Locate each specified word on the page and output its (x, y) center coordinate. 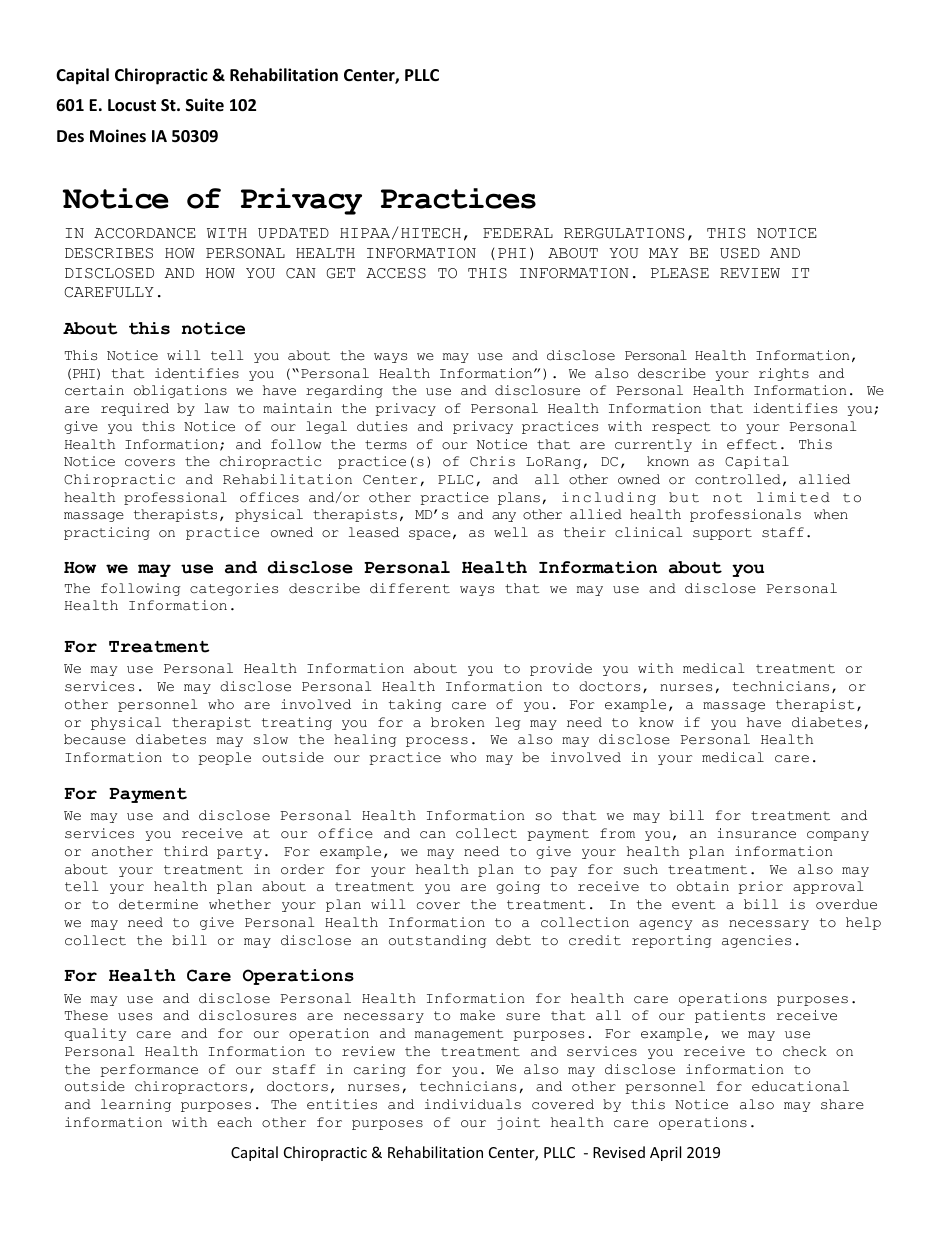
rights (784, 374)
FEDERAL (518, 233)
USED (740, 253)
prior (760, 887)
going (518, 887)
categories (234, 589)
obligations (180, 391)
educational (800, 1086)
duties (382, 426)
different (410, 588)
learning (136, 1105)
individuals (473, 1104)
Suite (205, 104)
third (186, 851)
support (722, 534)
